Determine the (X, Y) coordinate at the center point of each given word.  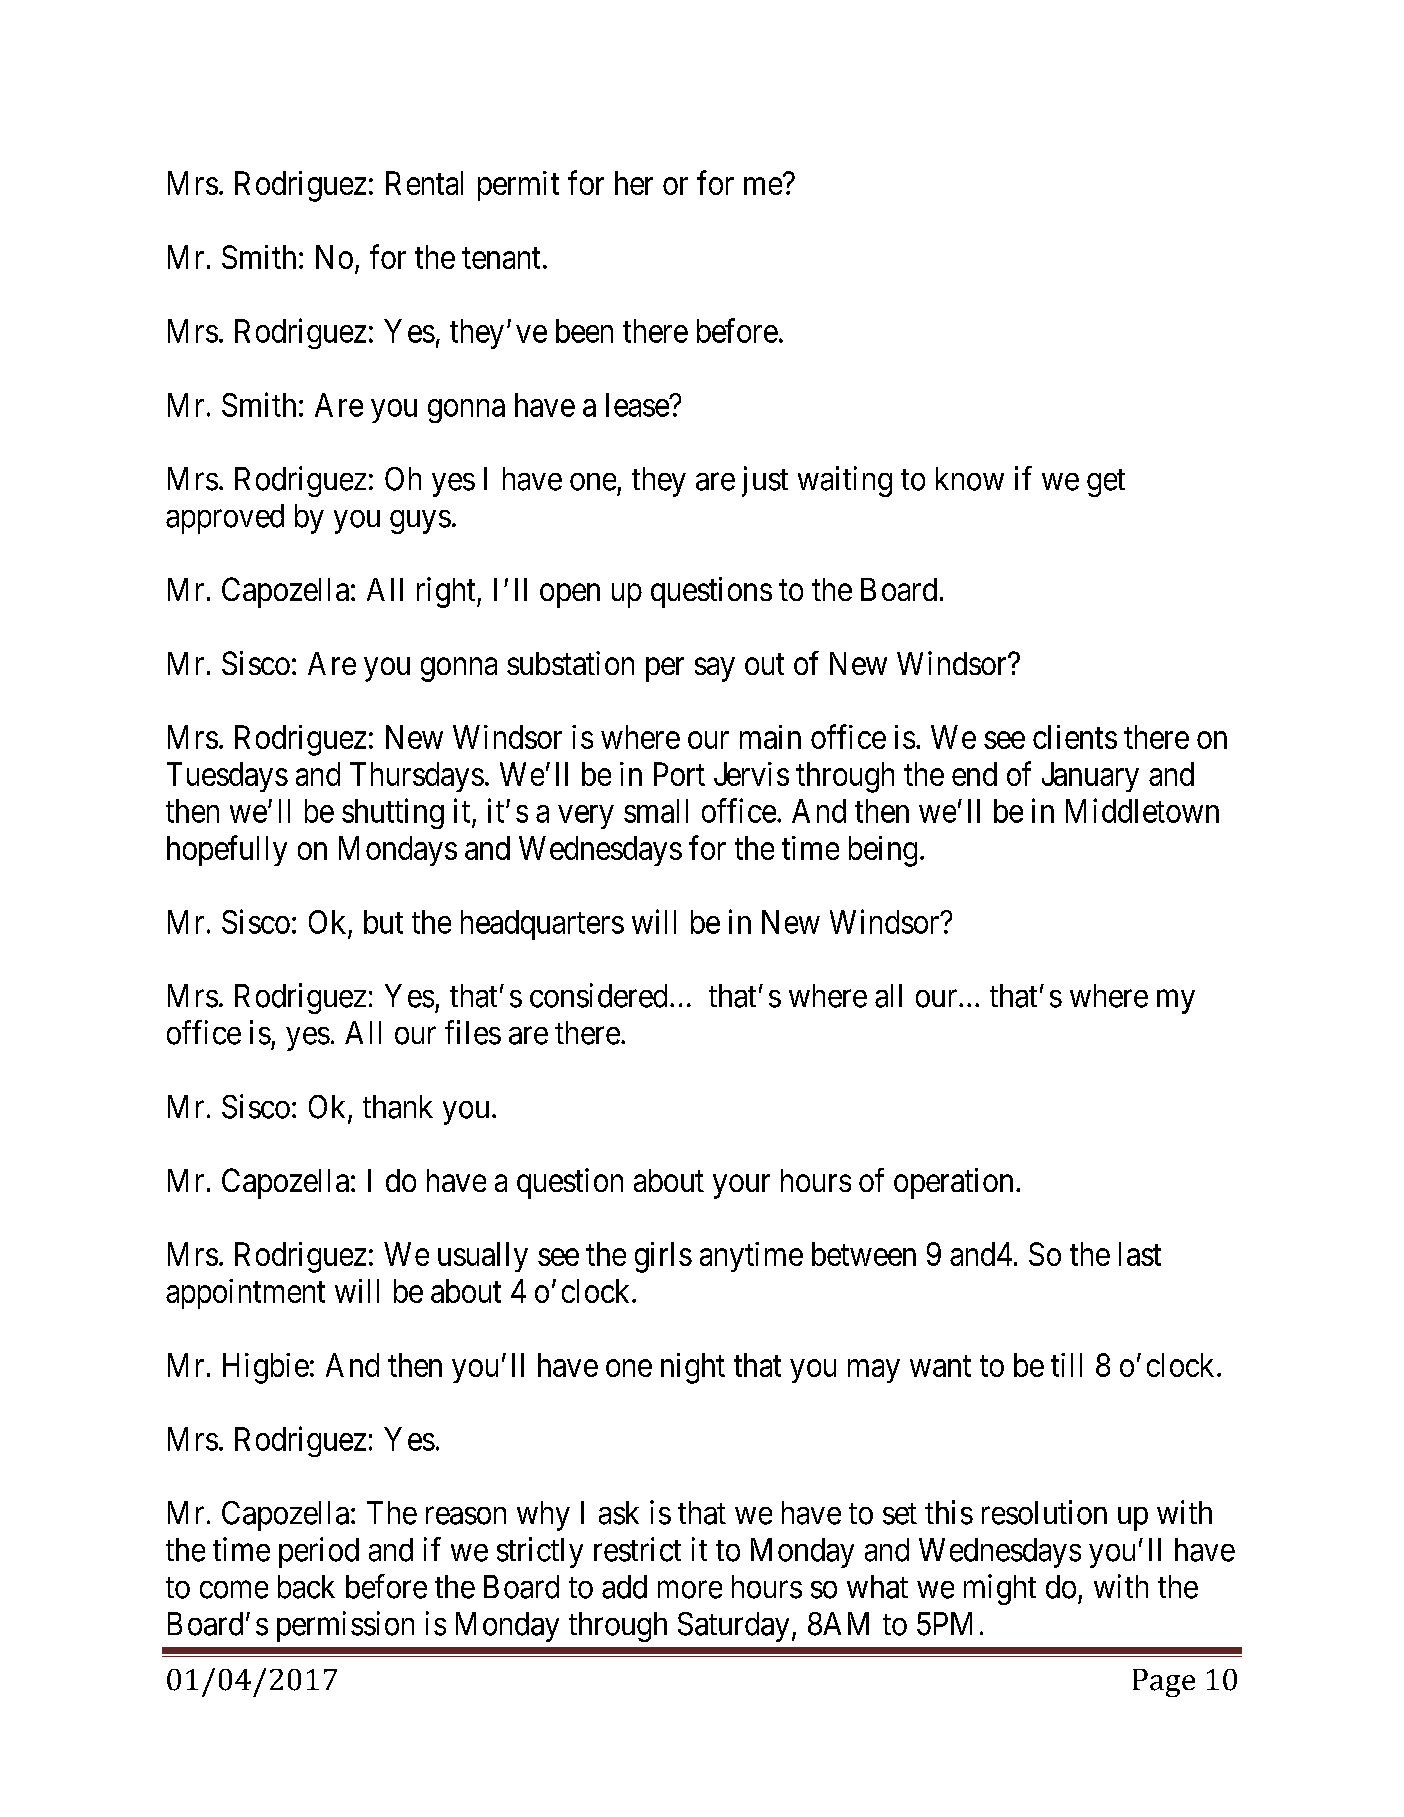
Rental (424, 183)
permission (345, 1626)
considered (598, 995)
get (1106, 483)
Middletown (1142, 810)
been (584, 331)
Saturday (733, 1627)
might (1000, 1589)
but (383, 922)
